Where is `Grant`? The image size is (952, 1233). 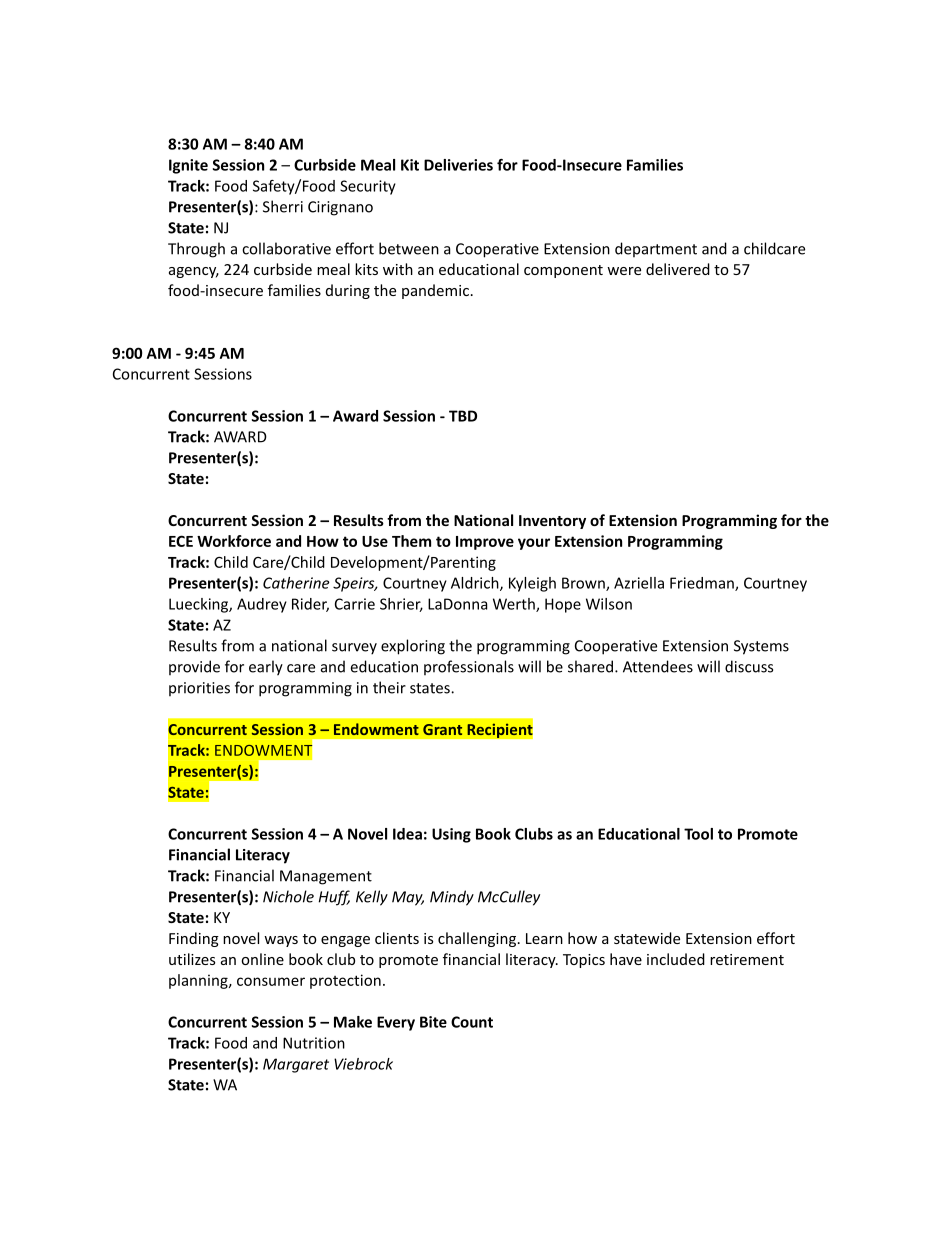 Grant is located at coordinates (442, 729).
